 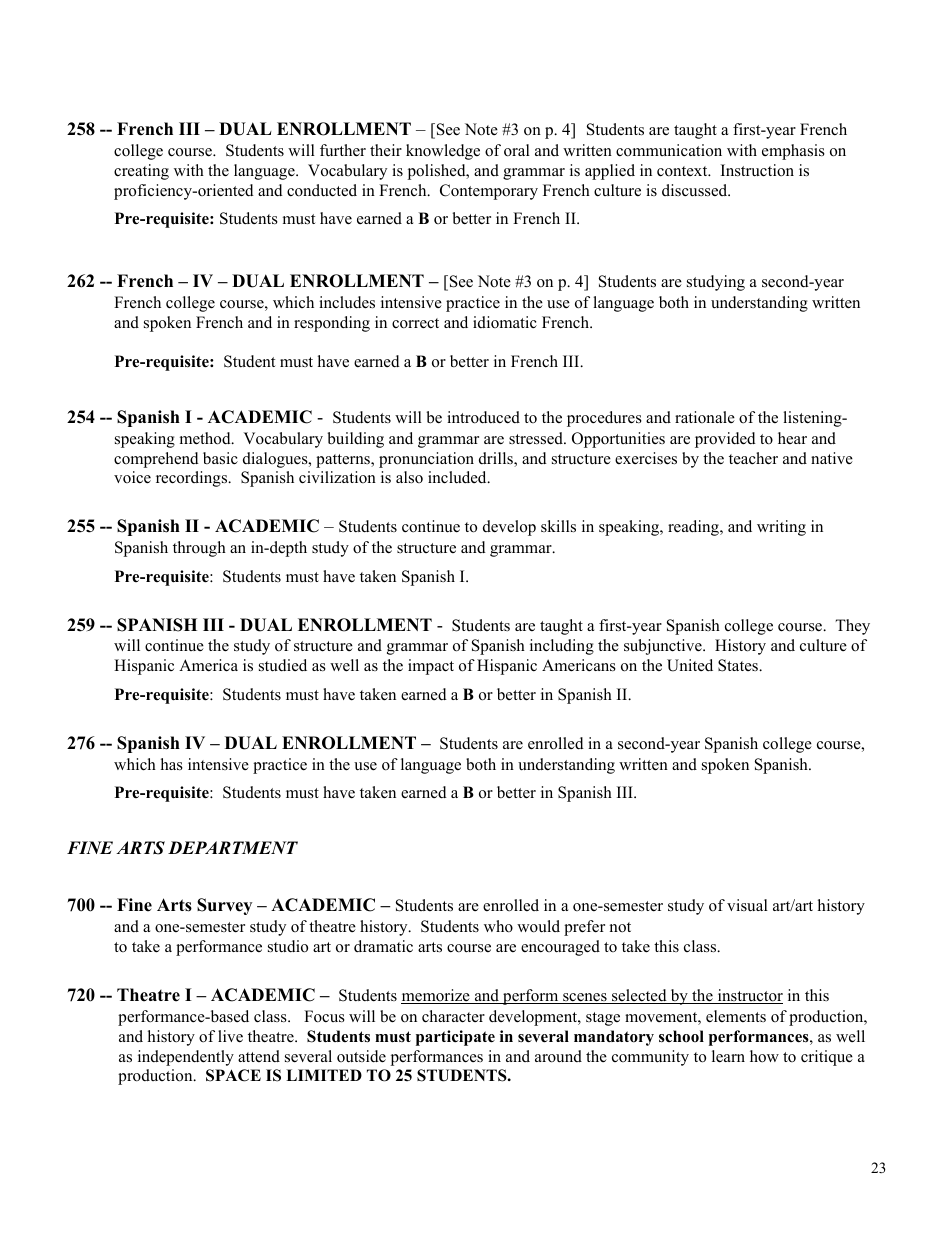 What do you see at coordinates (431, 667) in the screenshot?
I see `impact` at bounding box center [431, 667].
